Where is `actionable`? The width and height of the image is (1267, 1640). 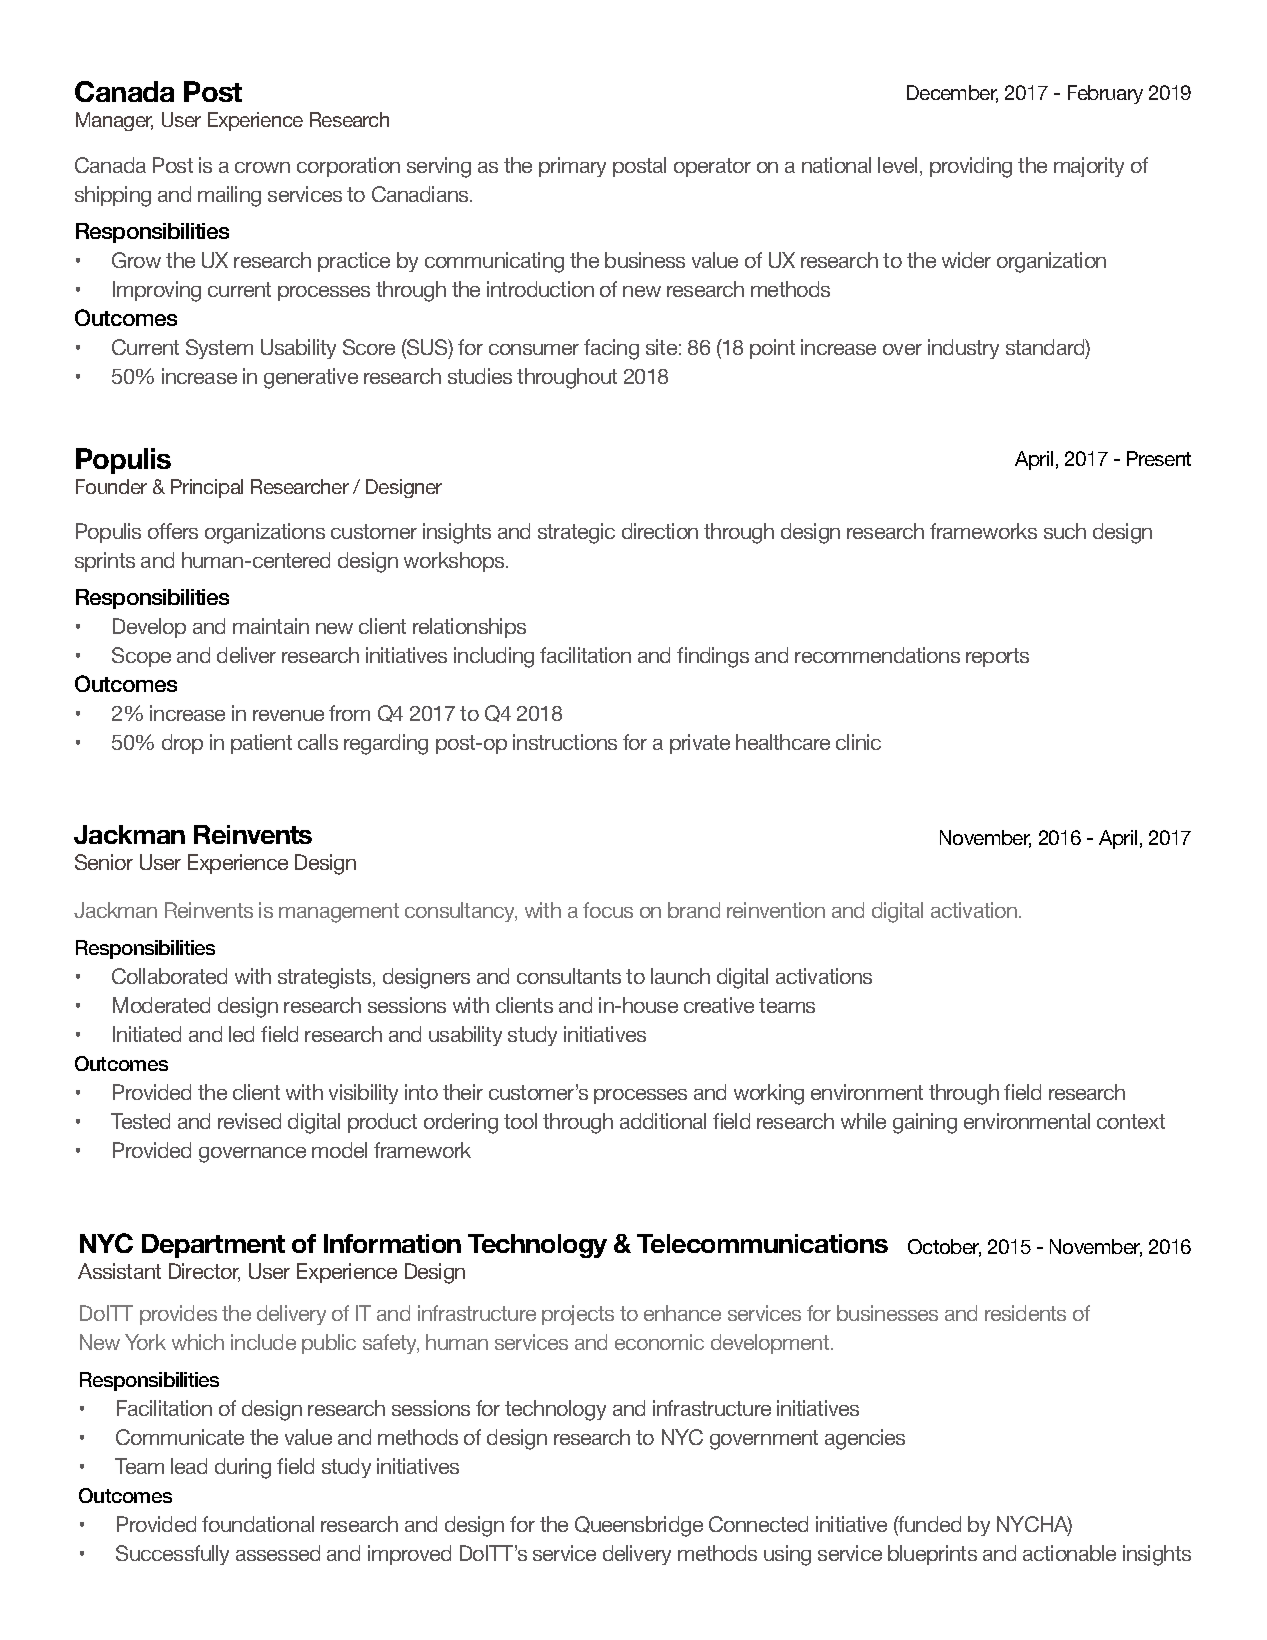
actionable is located at coordinates (1069, 1553).
